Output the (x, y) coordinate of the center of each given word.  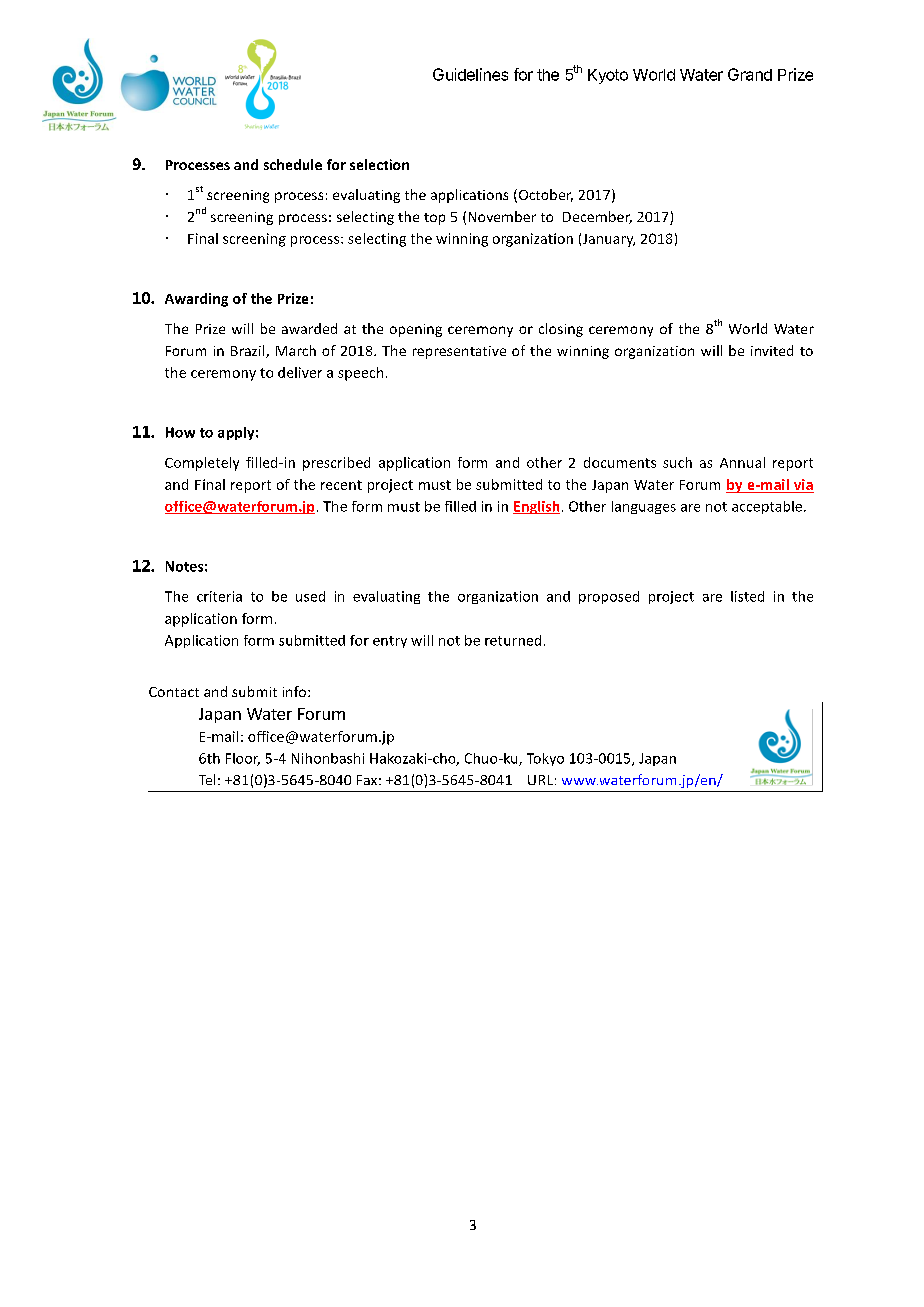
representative (459, 352)
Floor (243, 759)
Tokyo (545, 759)
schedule (293, 164)
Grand (750, 74)
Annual (742, 462)
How (180, 432)
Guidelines (470, 74)
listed (747, 596)
